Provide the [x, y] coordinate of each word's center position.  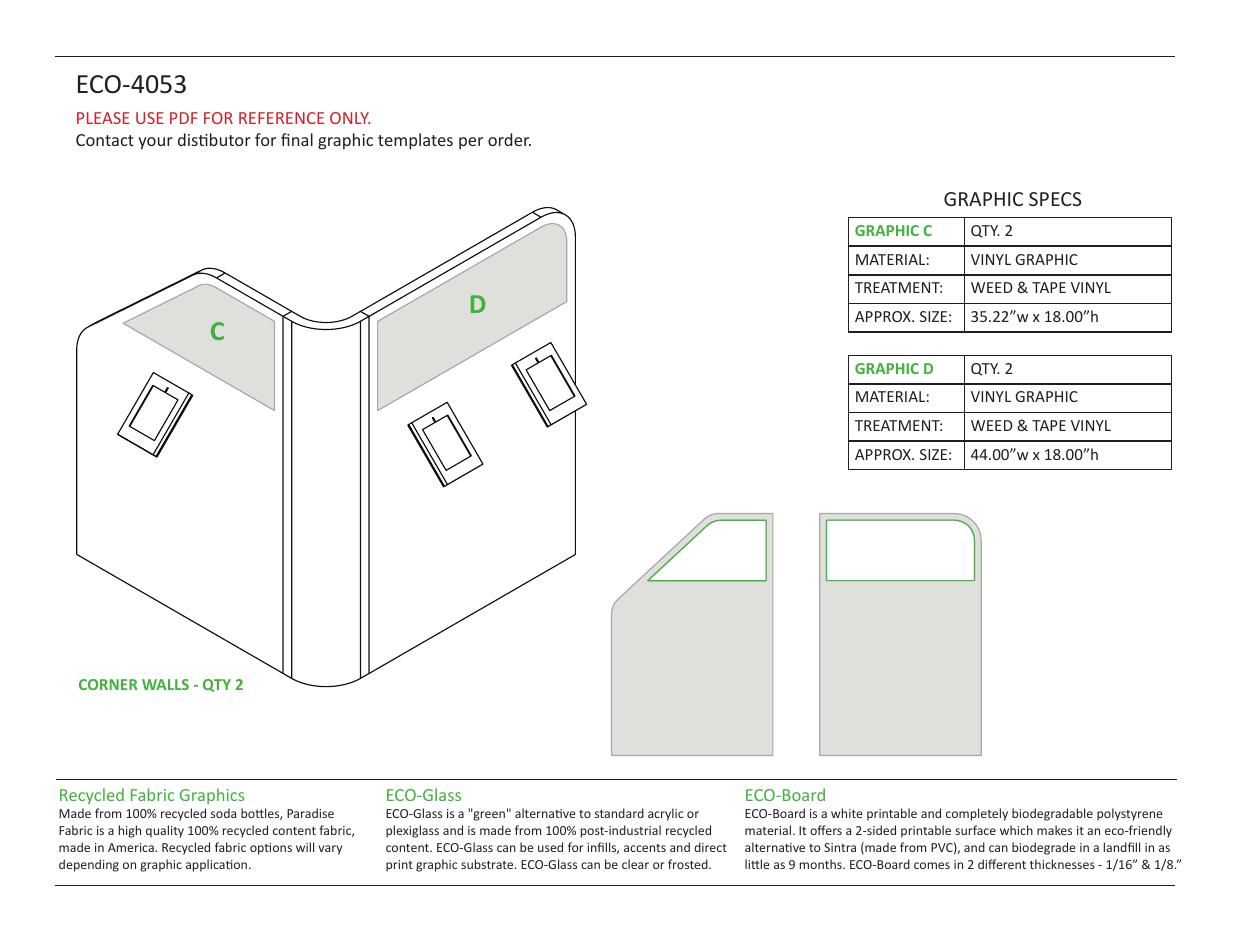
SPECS [1055, 199]
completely [977, 814]
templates [415, 141]
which [1016, 830]
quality [165, 831]
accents [645, 848]
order [509, 139]
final [297, 139]
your [155, 143]
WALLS [165, 684]
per [471, 143]
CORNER [108, 684]
